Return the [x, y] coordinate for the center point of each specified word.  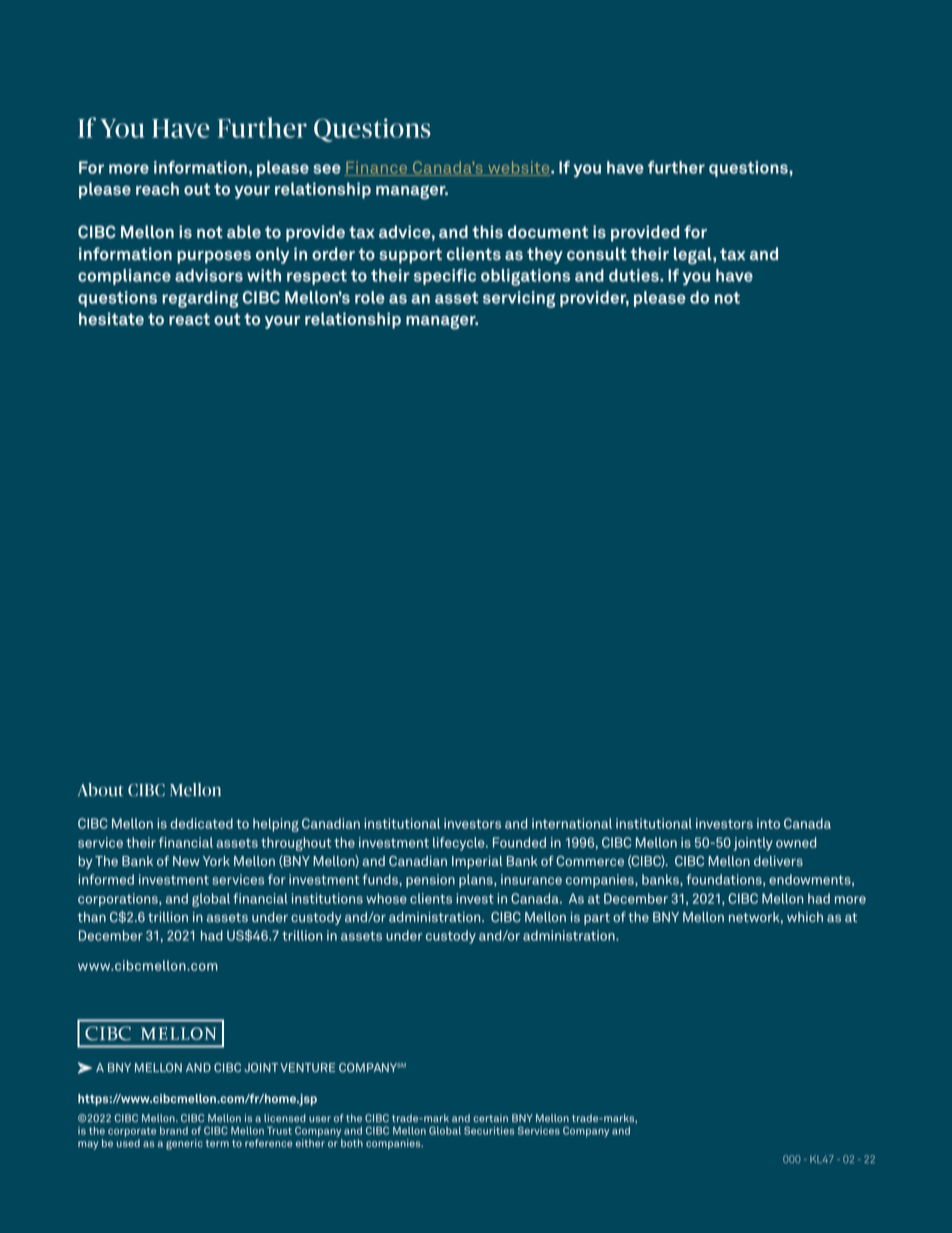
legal [694, 255]
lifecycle [460, 844]
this [487, 231]
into [768, 823]
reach [157, 188]
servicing [519, 299]
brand [174, 1130]
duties [635, 275]
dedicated [201, 823]
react [189, 319]
